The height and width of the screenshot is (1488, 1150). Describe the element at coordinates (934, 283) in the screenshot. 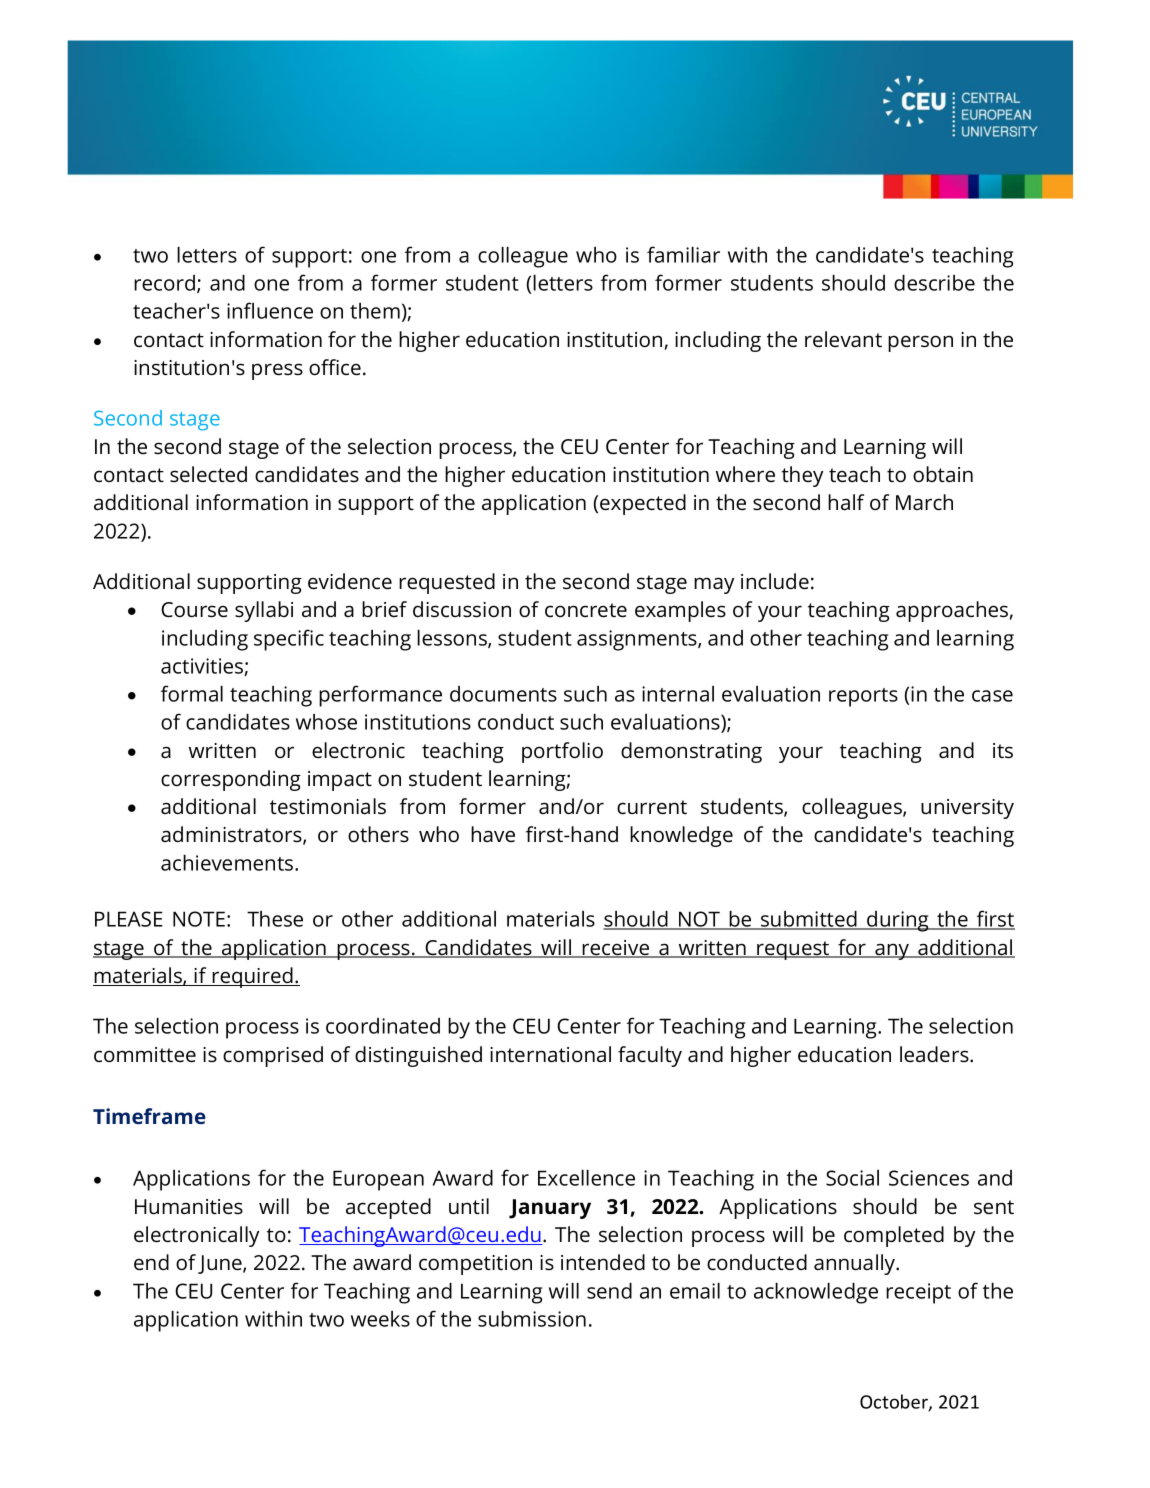

I see `describe` at that location.
